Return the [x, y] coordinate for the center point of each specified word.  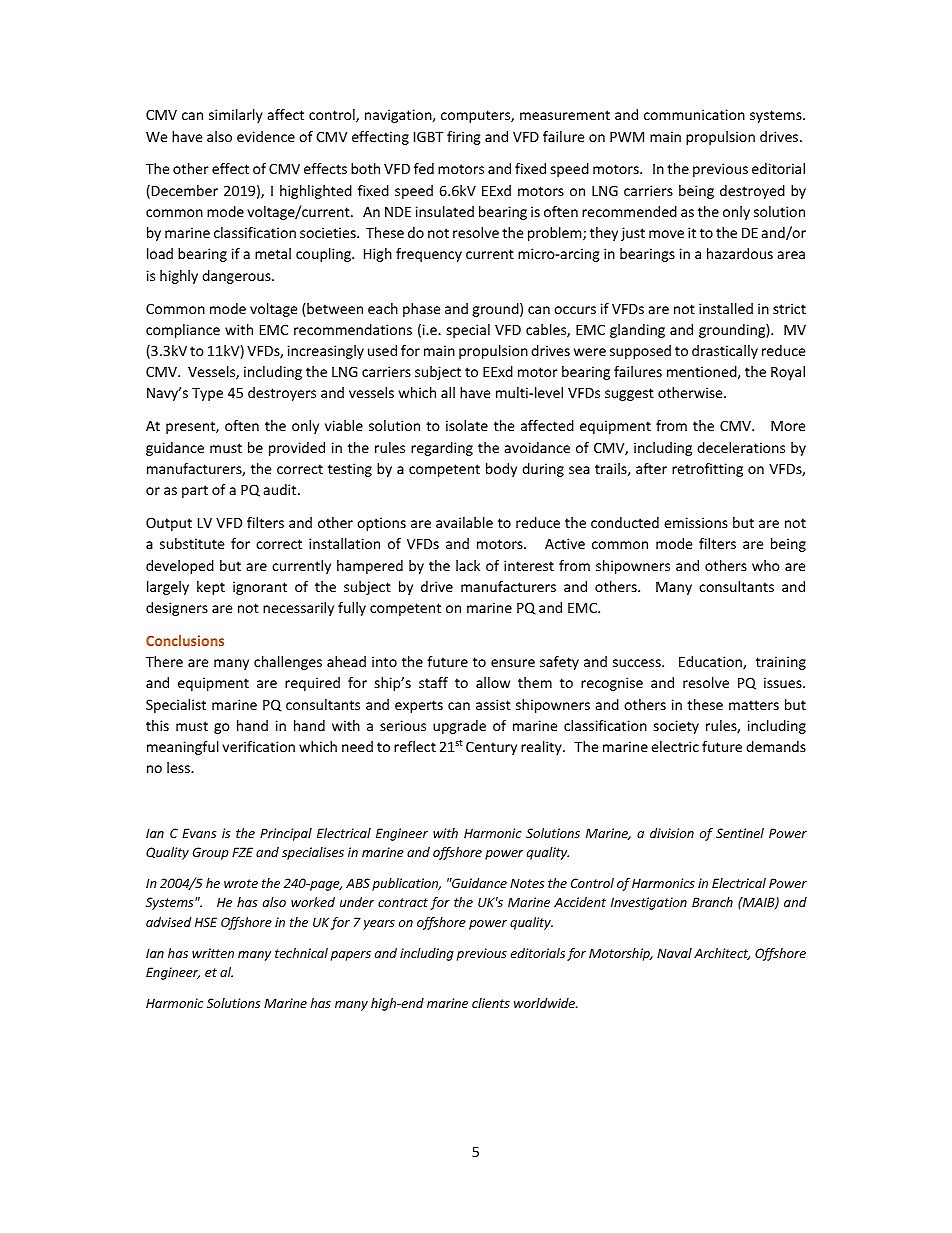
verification [258, 746]
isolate [467, 425]
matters [754, 705]
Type [207, 394]
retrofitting [707, 470]
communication [694, 114]
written [213, 953]
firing [464, 138]
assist [493, 704]
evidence [266, 136]
